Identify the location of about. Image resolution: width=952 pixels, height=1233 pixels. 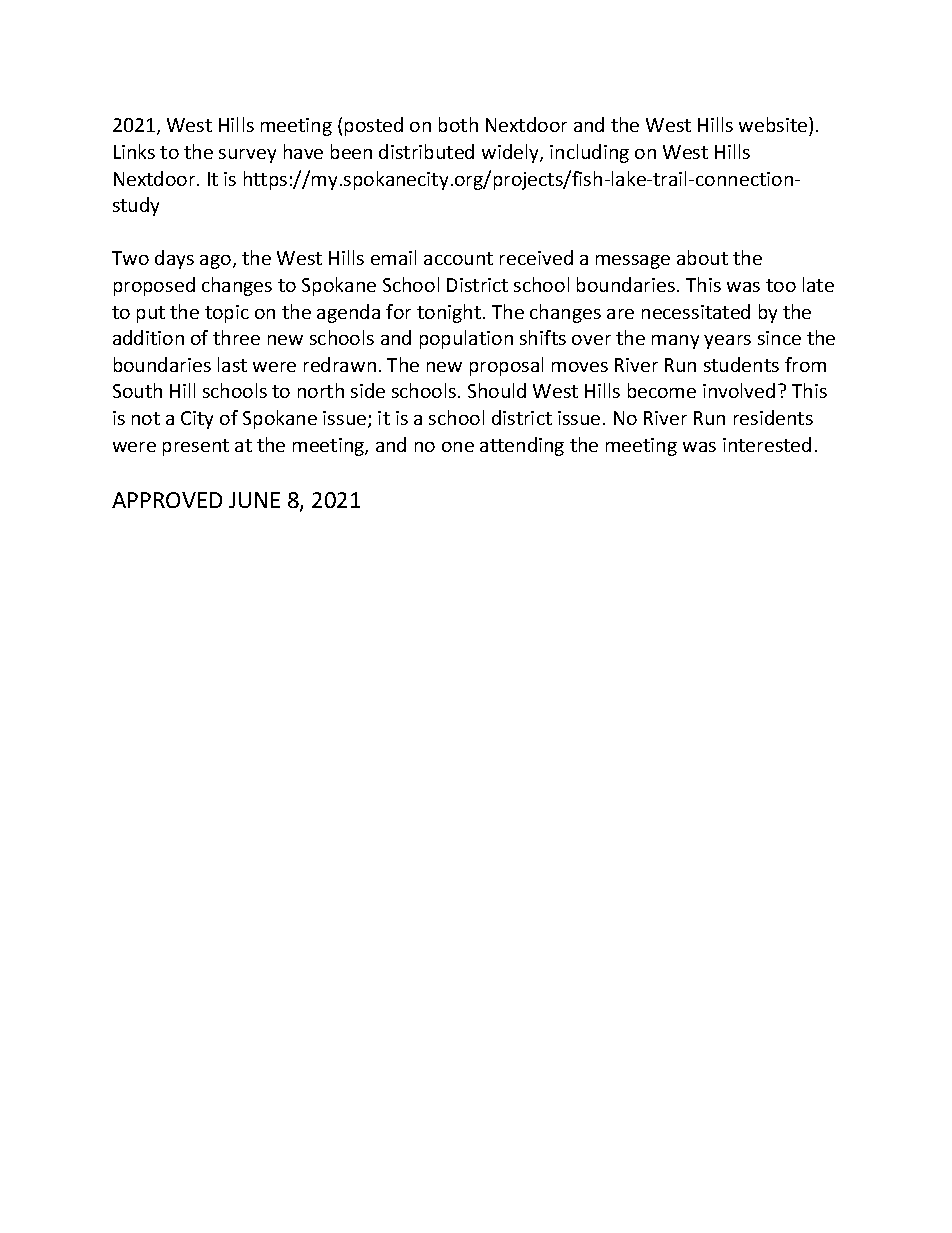
(702, 257).
